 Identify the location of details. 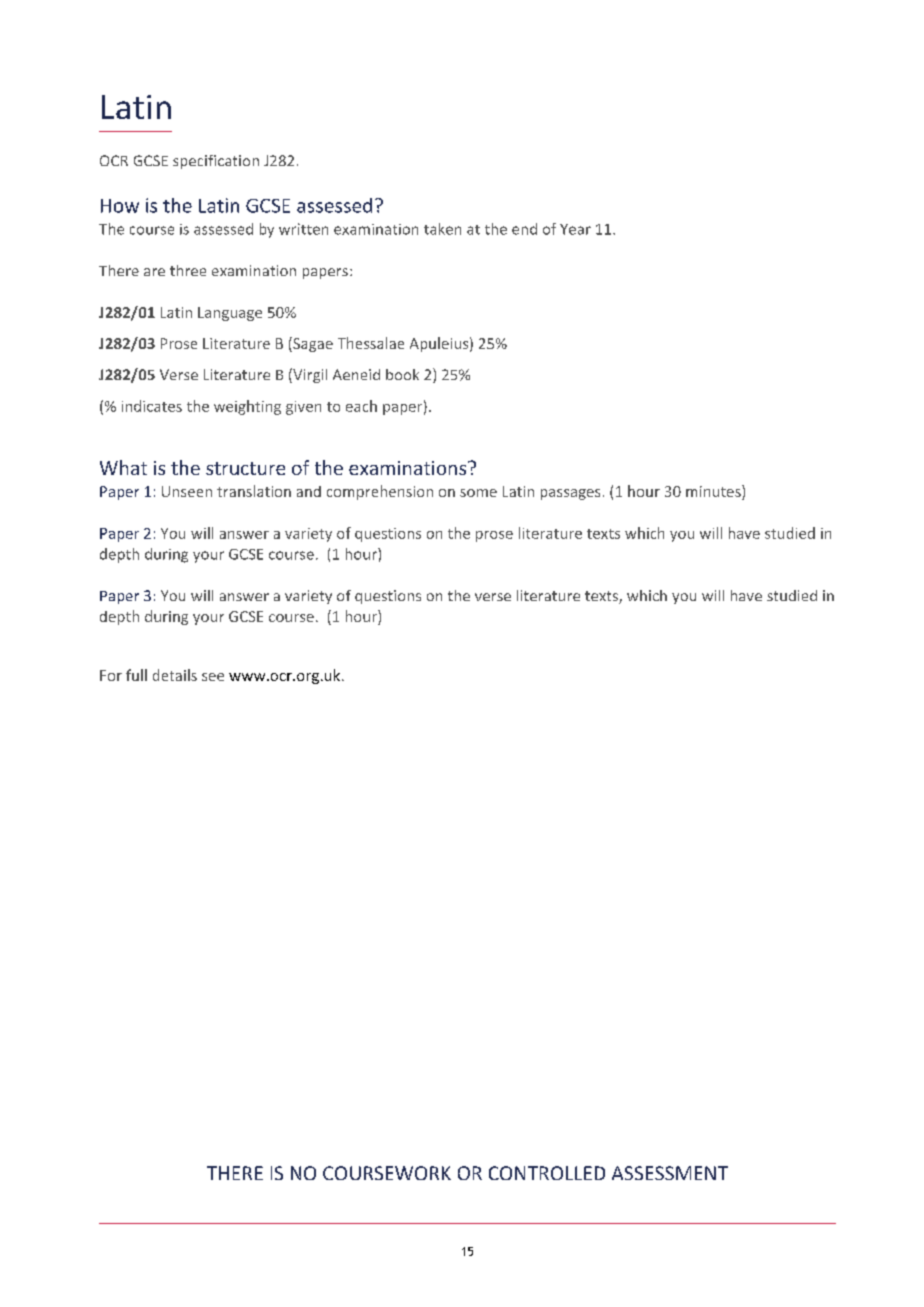
(175, 675).
